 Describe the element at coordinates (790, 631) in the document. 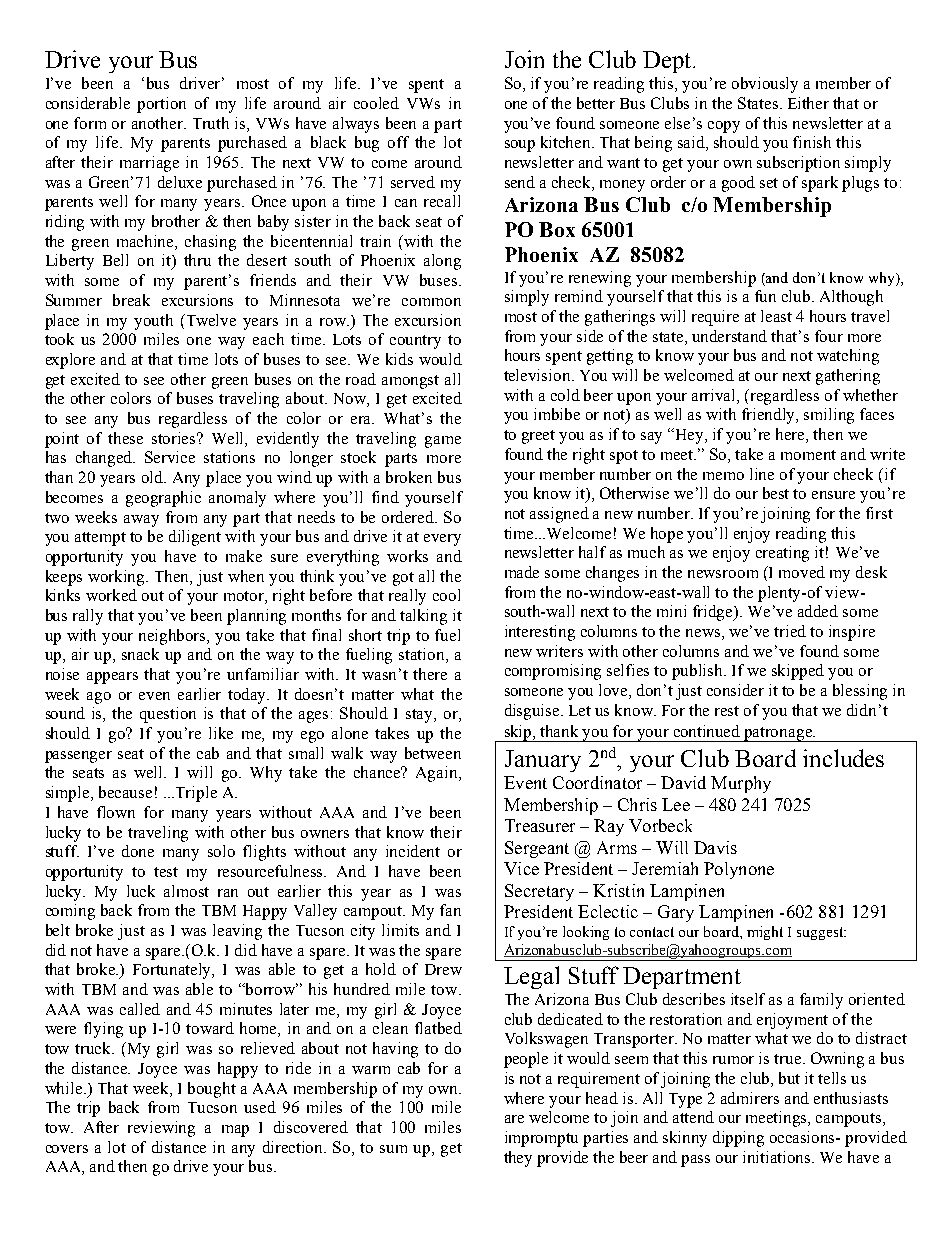

I see `tried` at that location.
